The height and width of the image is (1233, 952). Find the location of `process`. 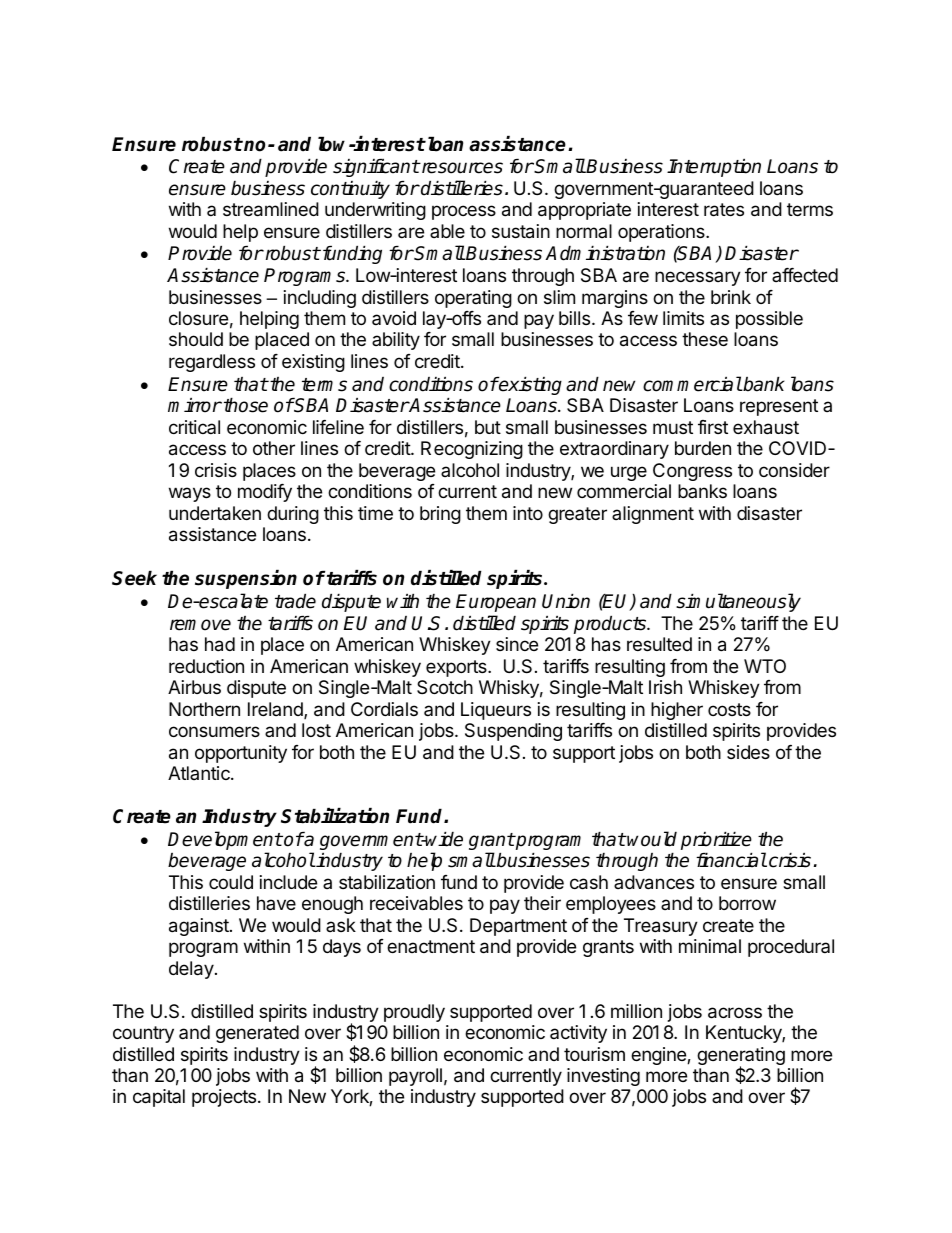

process is located at coordinates (464, 212).
